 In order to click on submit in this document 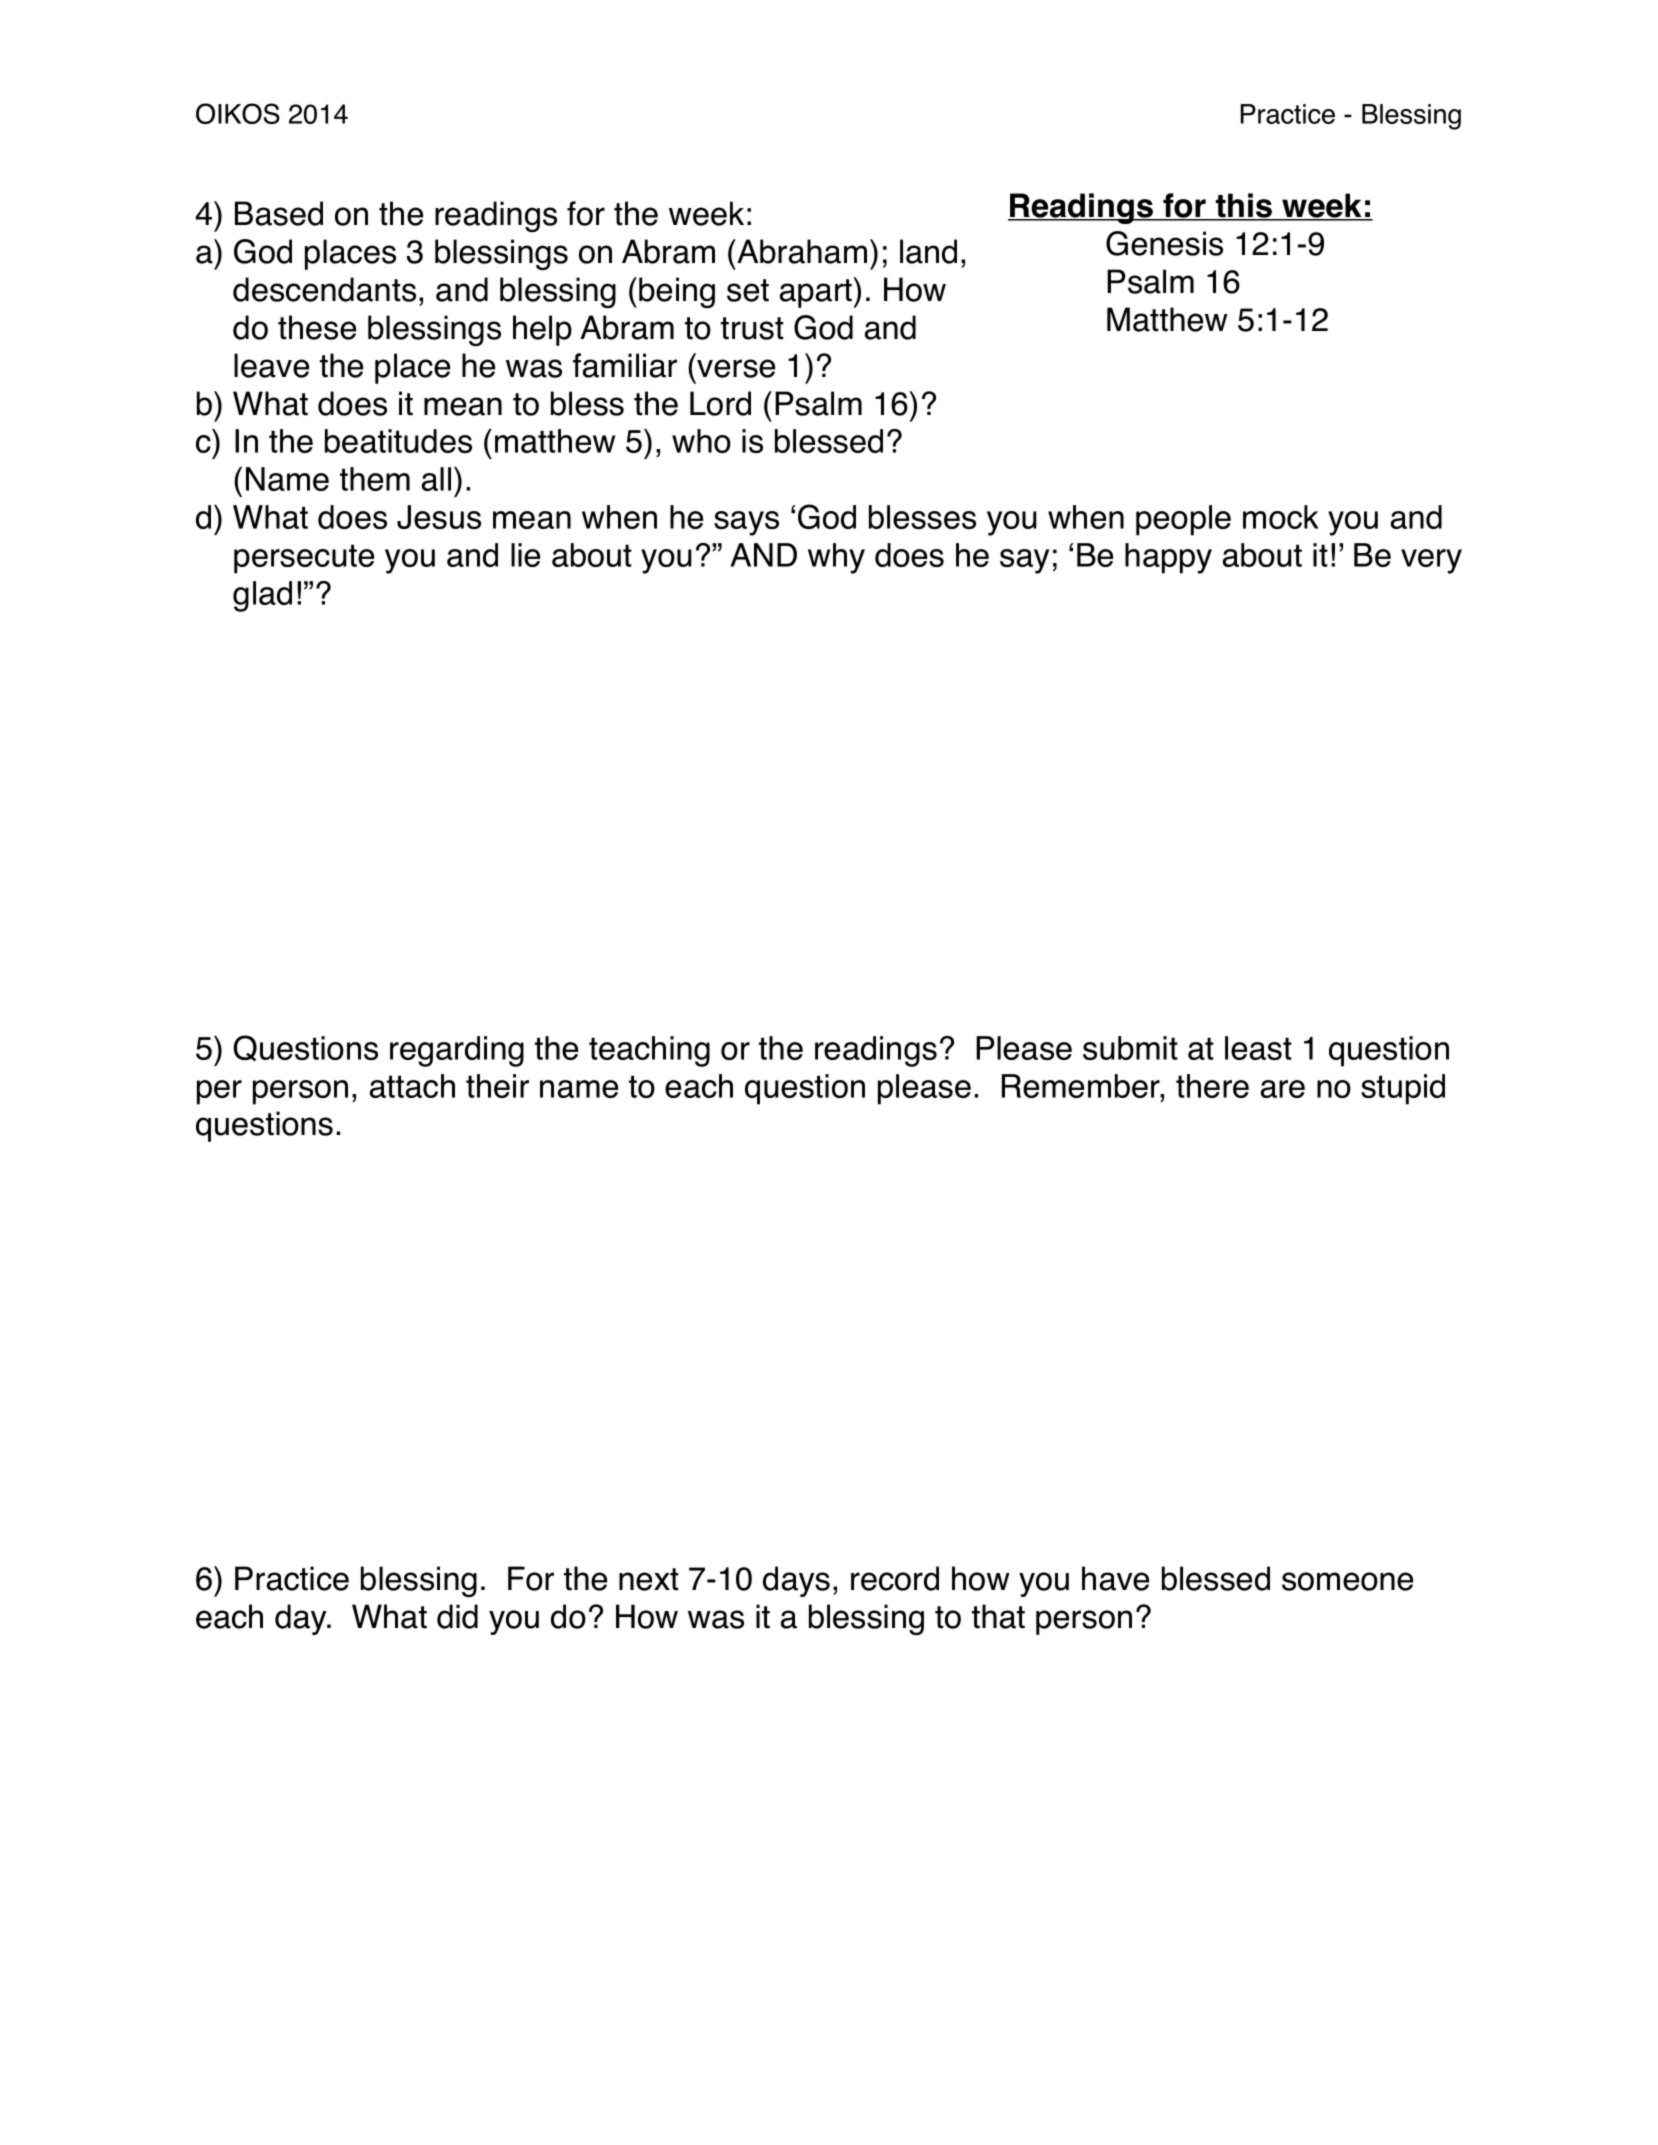, I will do `click(1130, 1048)`.
